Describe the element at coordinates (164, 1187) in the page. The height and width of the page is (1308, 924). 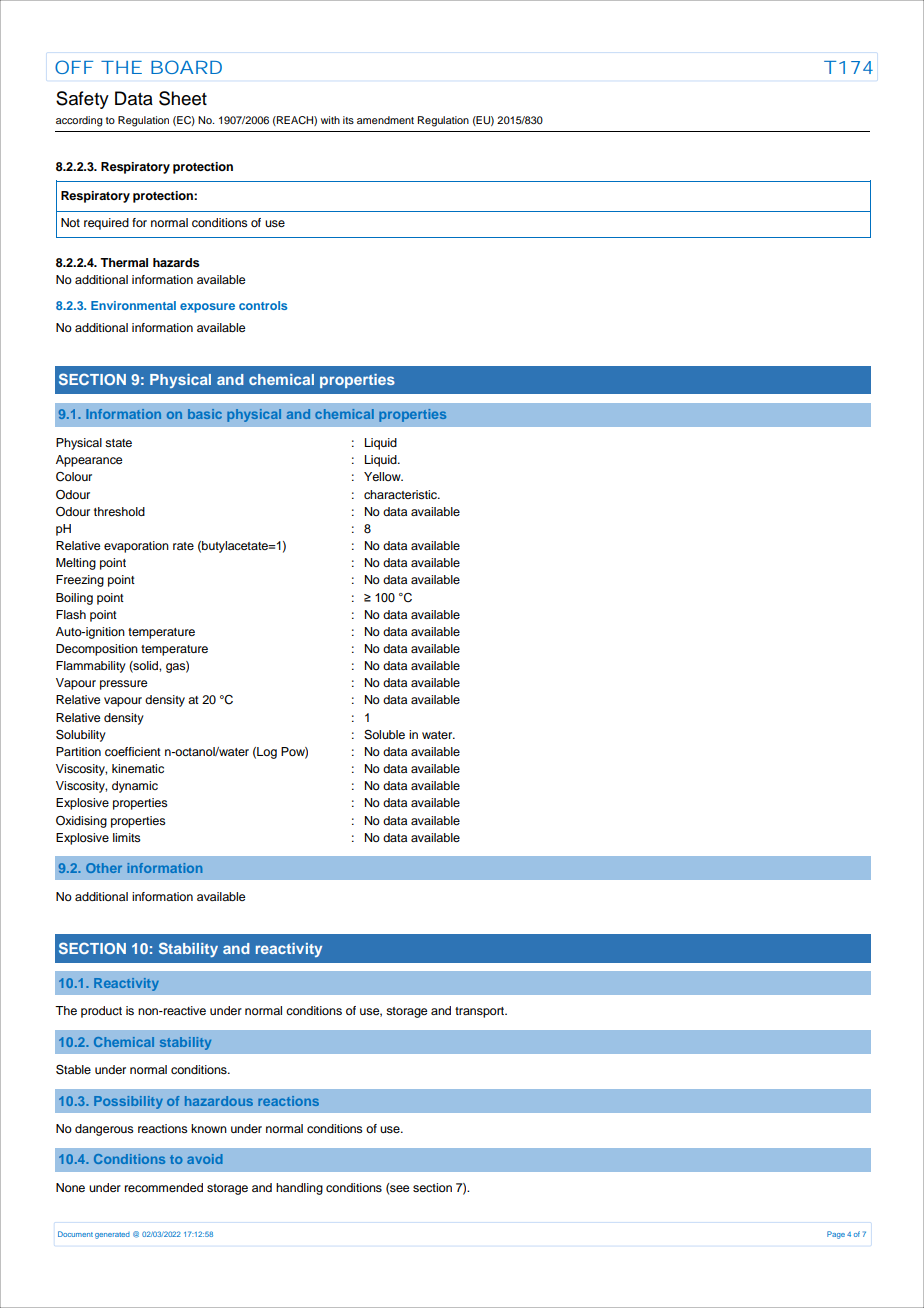
I see `recommended` at that location.
